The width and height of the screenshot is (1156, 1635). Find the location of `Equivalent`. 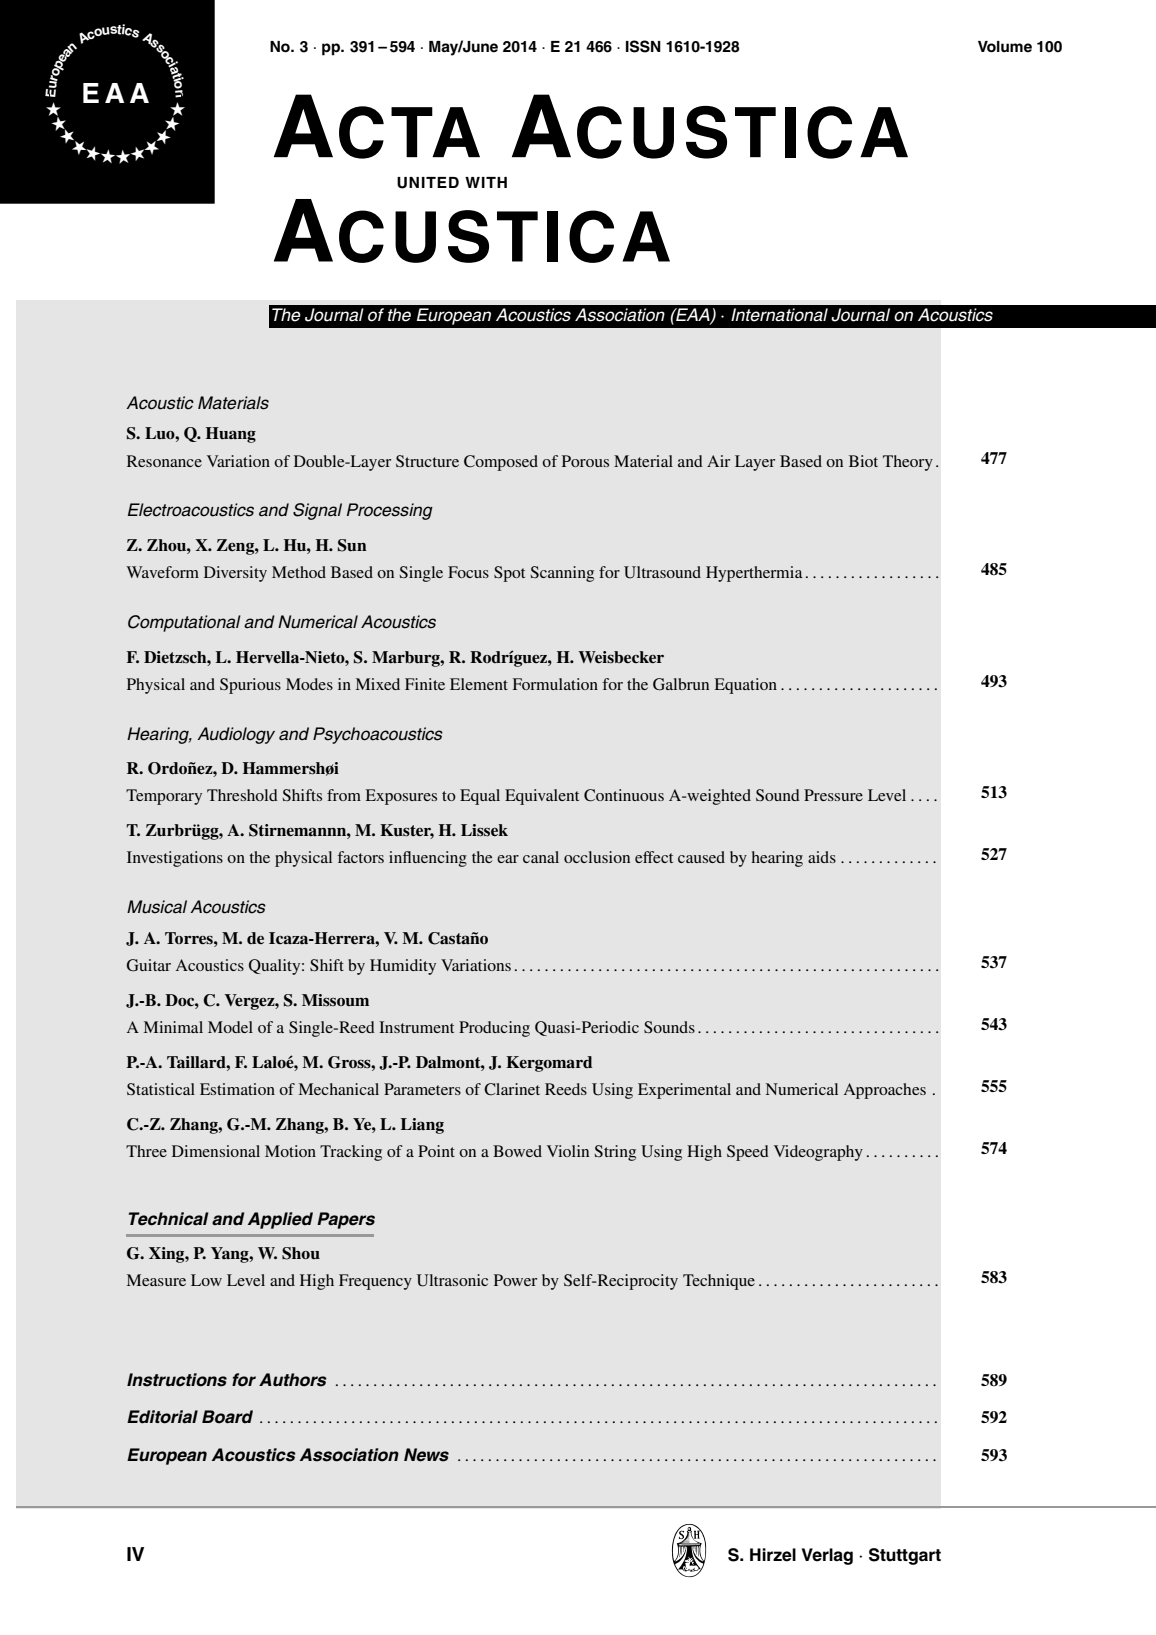

Equivalent is located at coordinates (542, 797).
